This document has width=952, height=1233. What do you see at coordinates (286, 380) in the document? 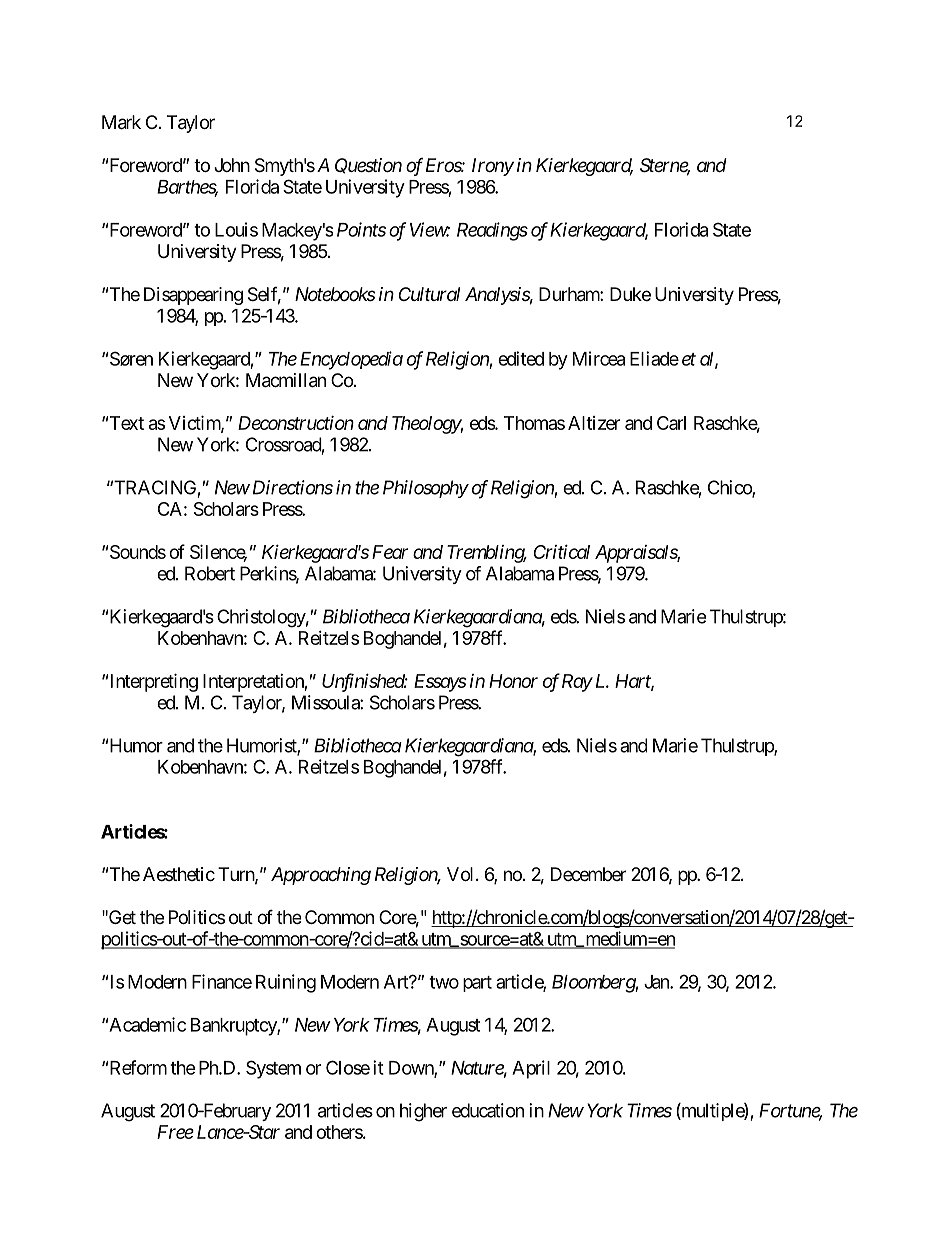
I see `Macmillan` at bounding box center [286, 380].
